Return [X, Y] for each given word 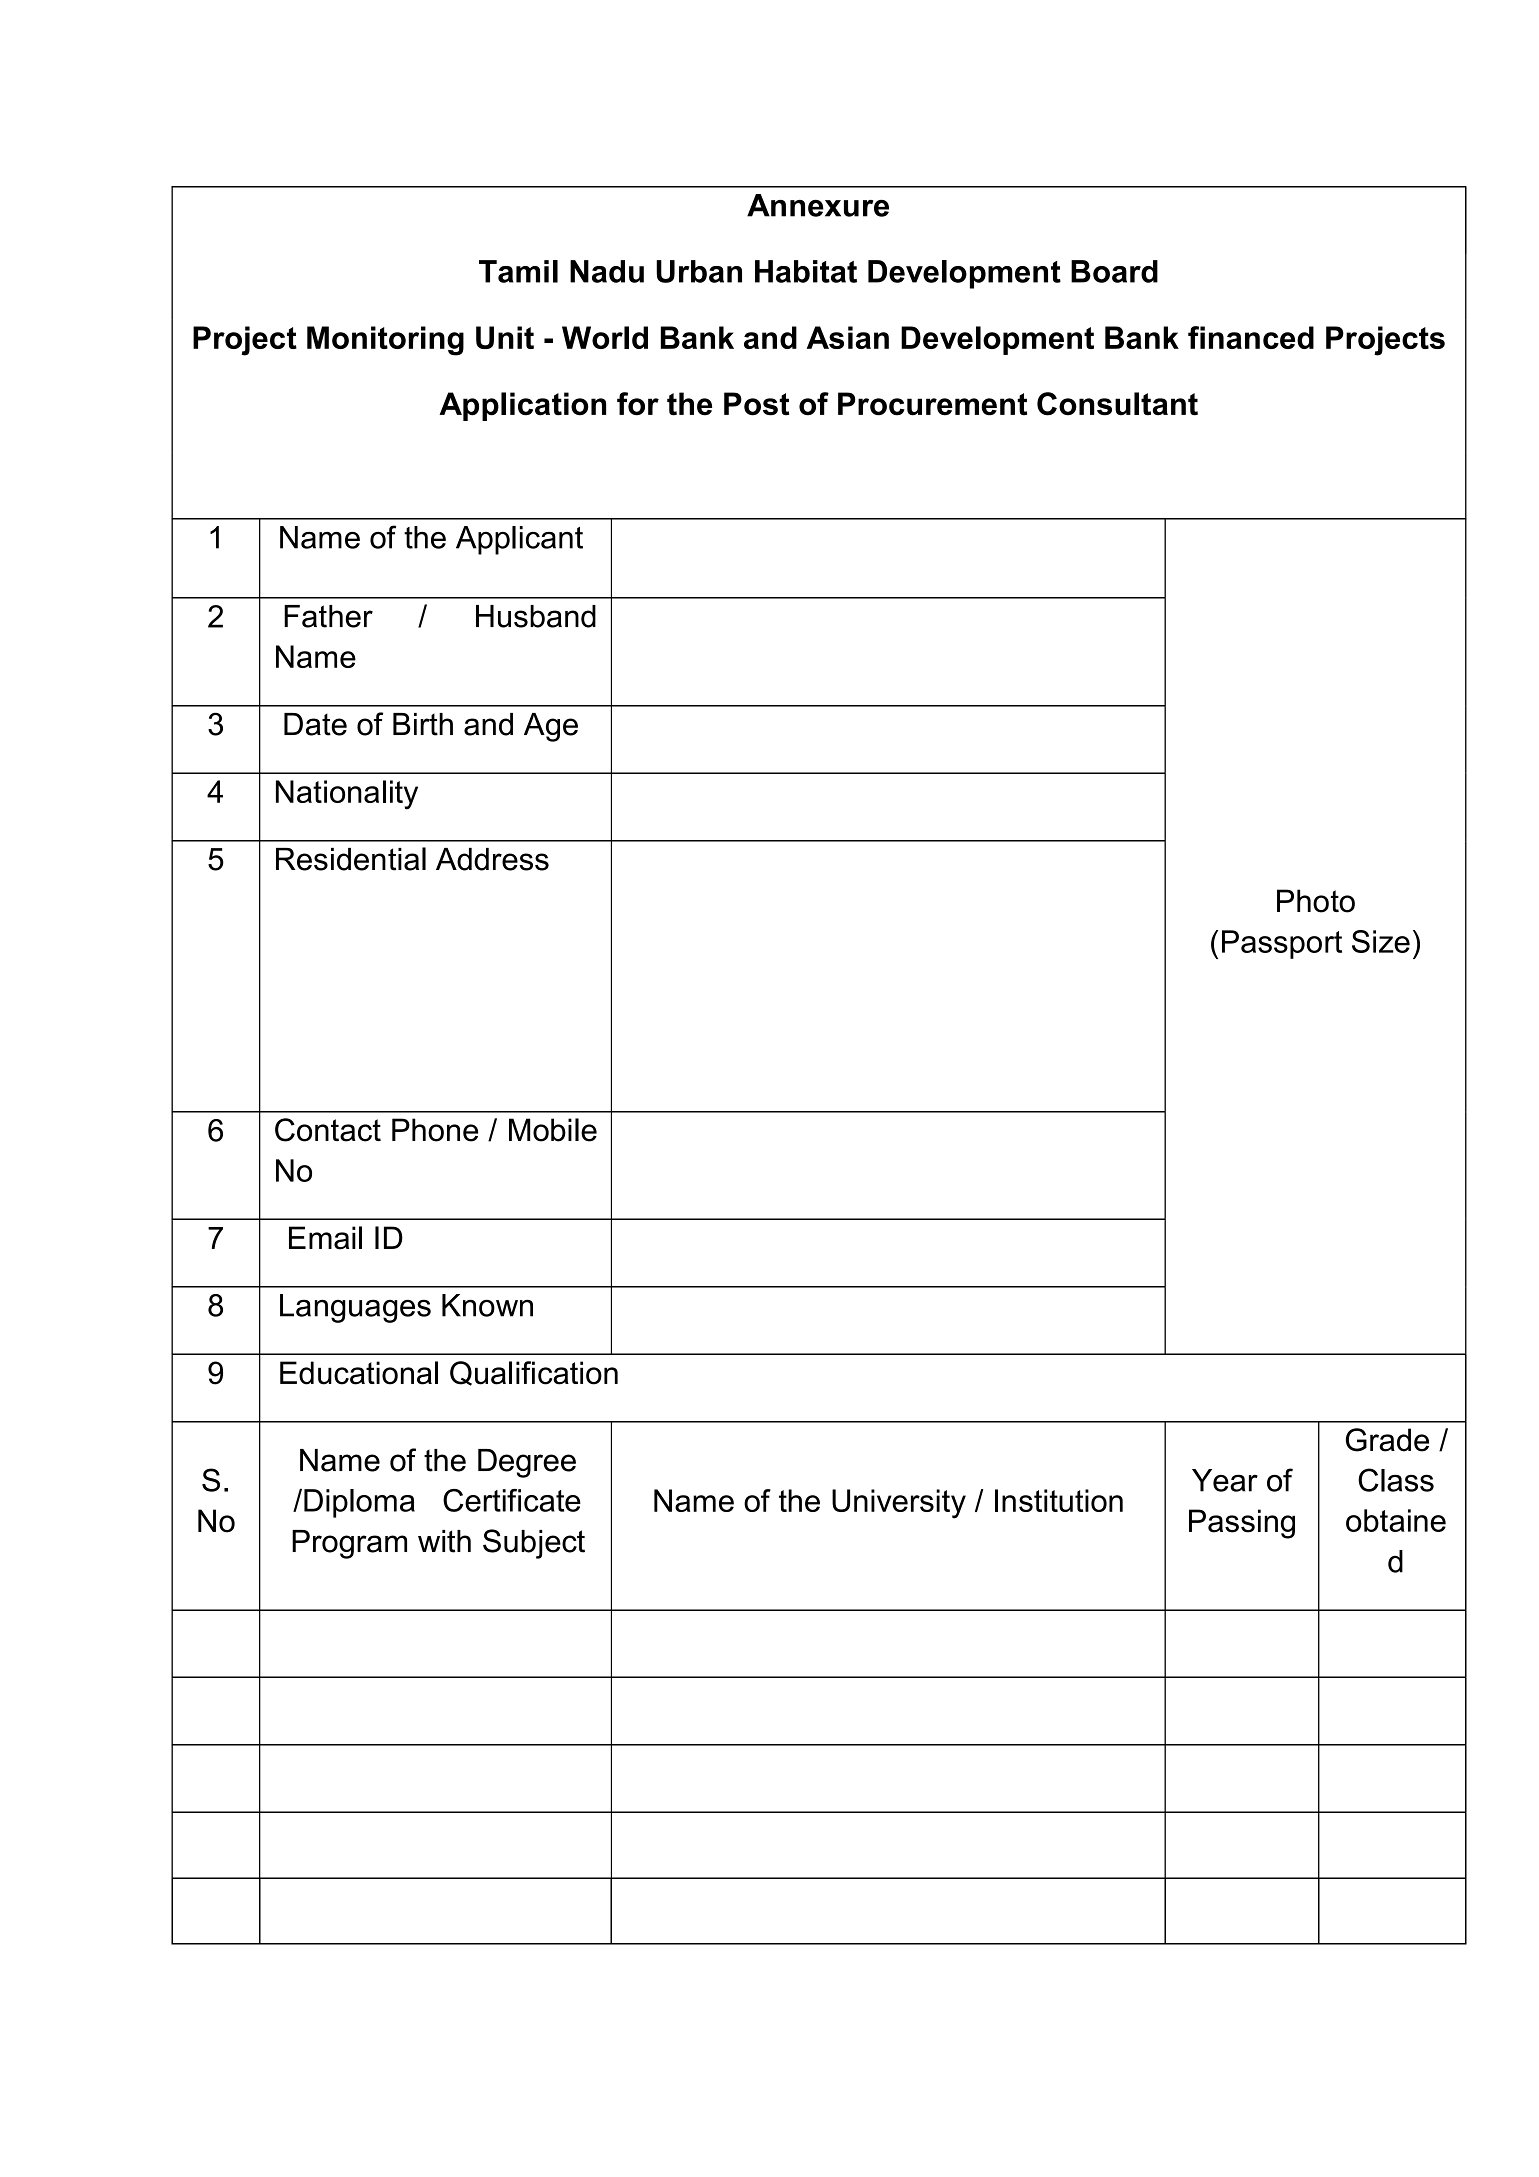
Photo [1316, 901]
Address [492, 859]
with [444, 1541]
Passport [1282, 944]
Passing [1242, 1524]
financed [1251, 337]
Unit [505, 337]
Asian [848, 337]
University [899, 1504]
